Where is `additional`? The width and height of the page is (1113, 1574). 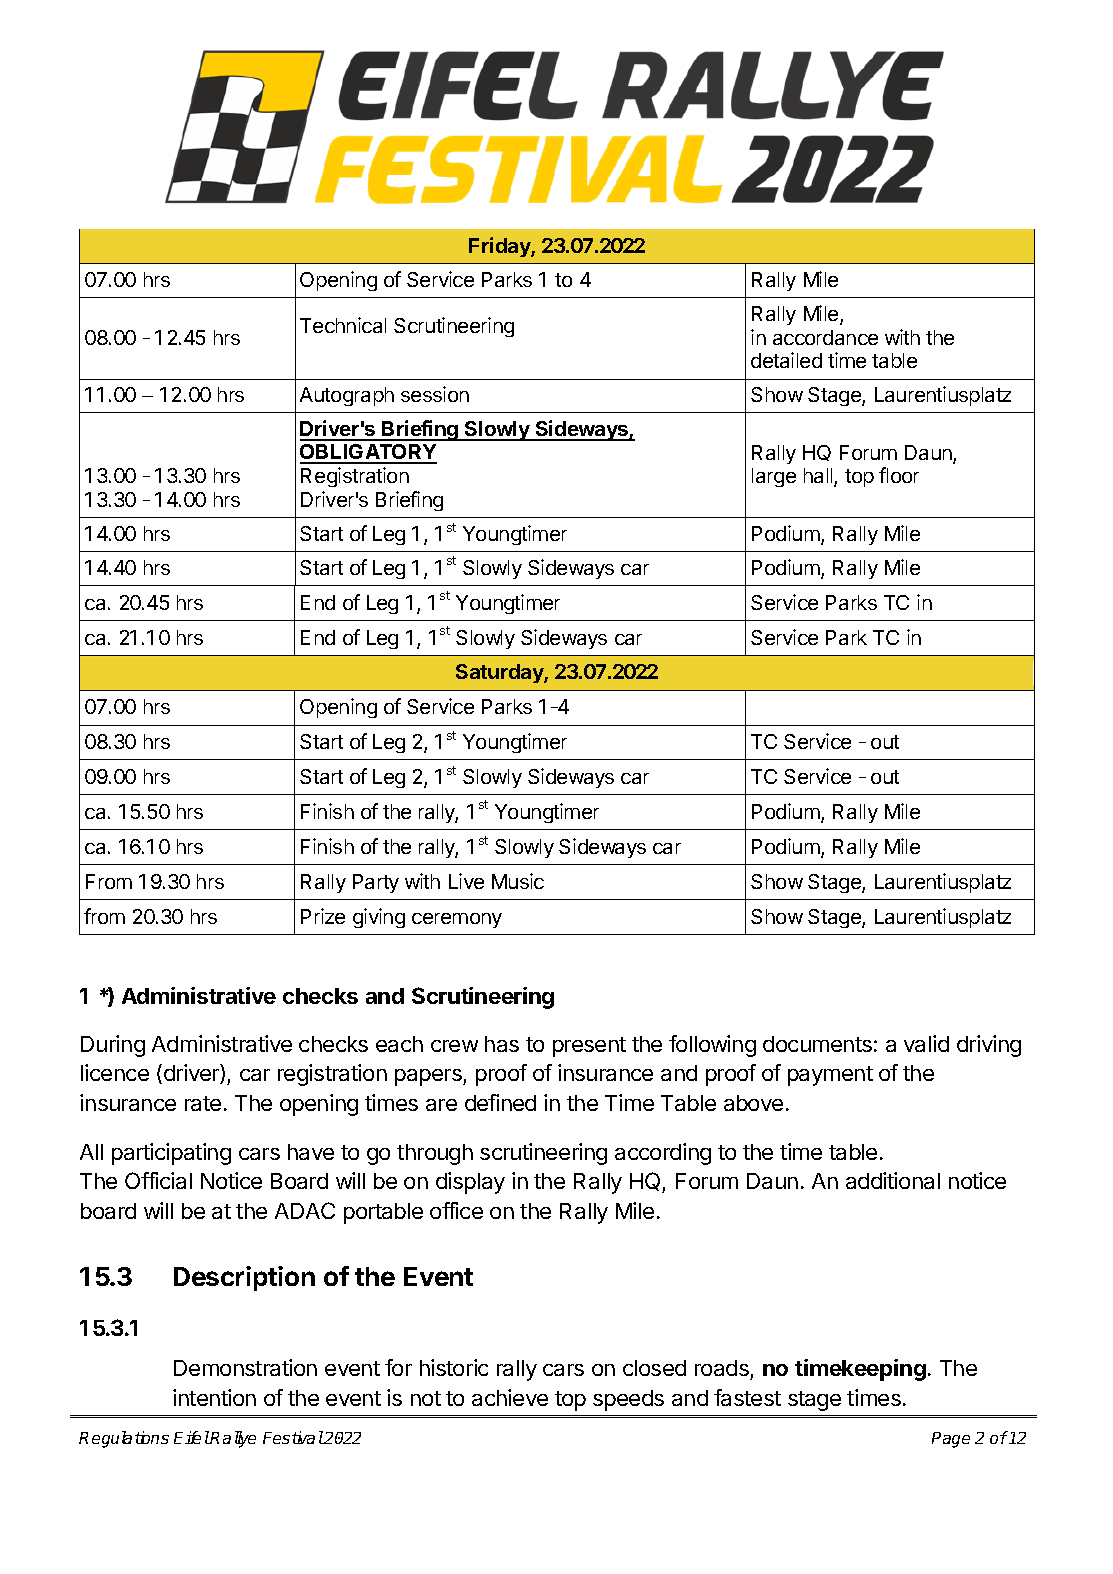
additional is located at coordinates (893, 1180).
